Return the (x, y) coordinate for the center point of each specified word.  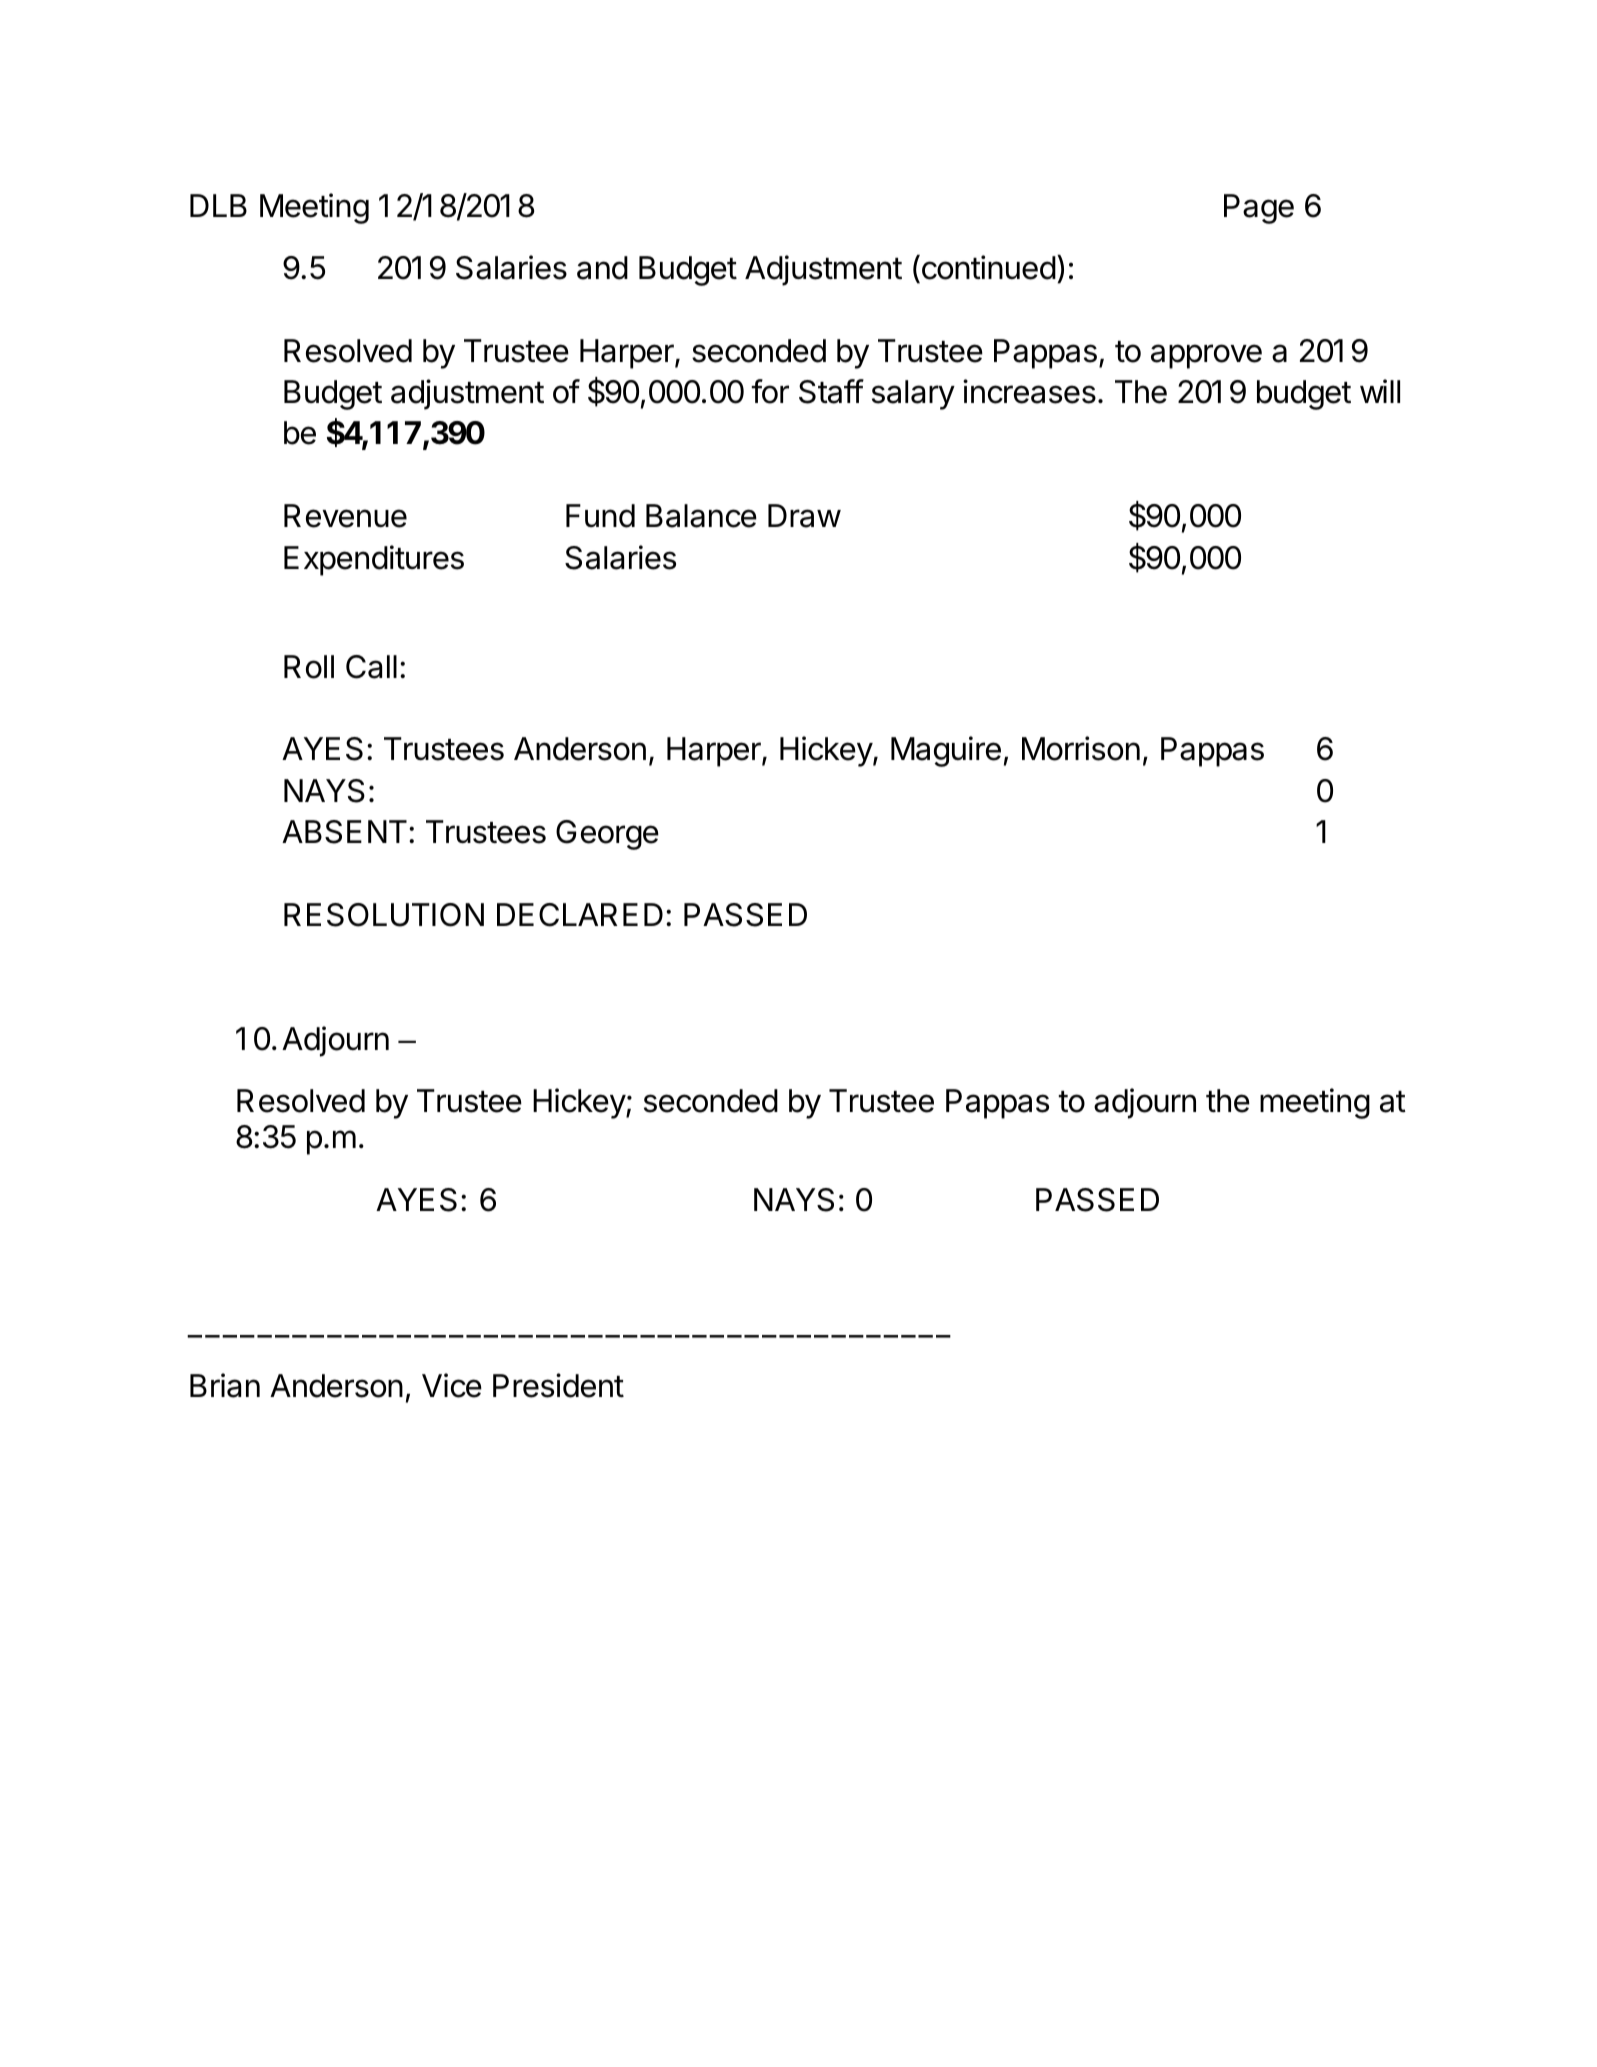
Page (1259, 209)
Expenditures (374, 560)
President (558, 1385)
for (770, 391)
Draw (804, 516)
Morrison (1081, 748)
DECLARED (580, 915)
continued (987, 267)
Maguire (946, 751)
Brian (225, 1385)
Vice (452, 1385)
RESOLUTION (384, 915)
